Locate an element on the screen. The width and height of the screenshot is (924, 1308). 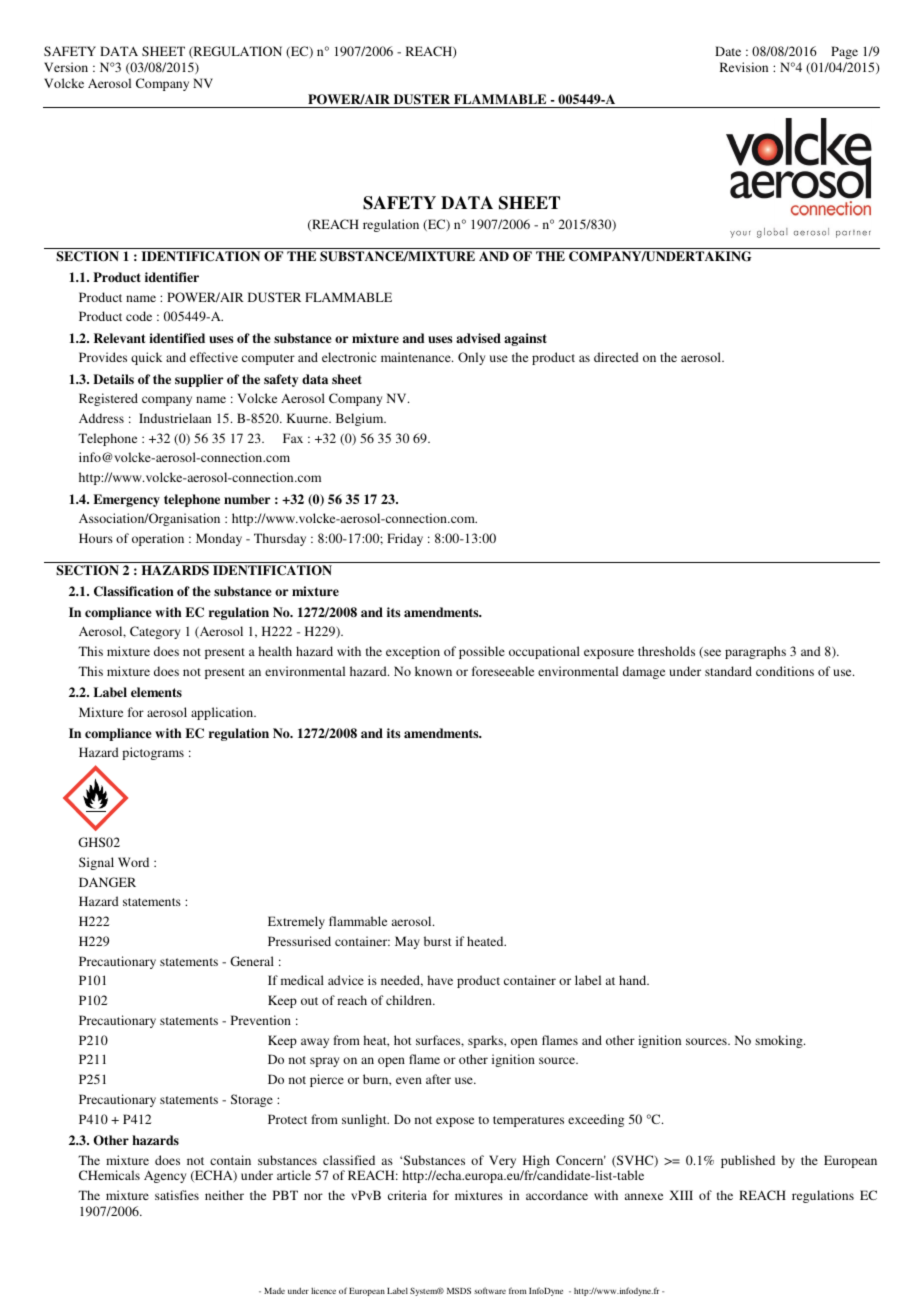
Page is located at coordinates (844, 52).
